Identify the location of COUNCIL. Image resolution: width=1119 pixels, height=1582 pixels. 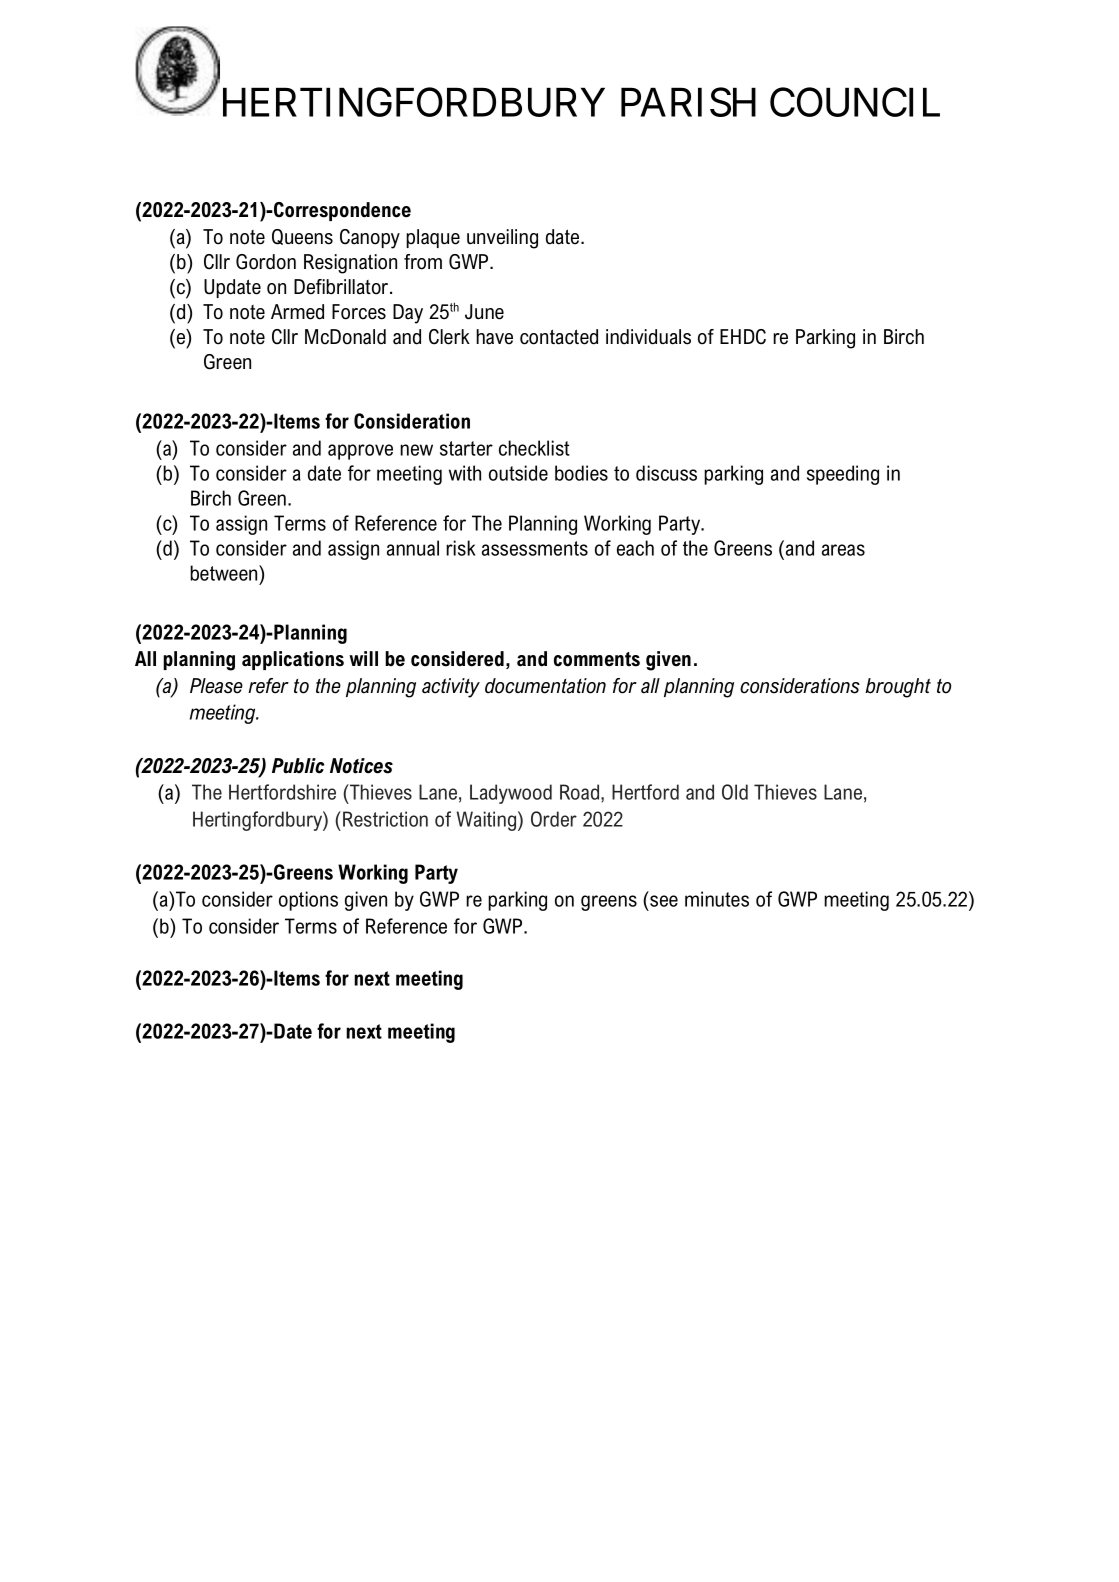
(855, 102).
